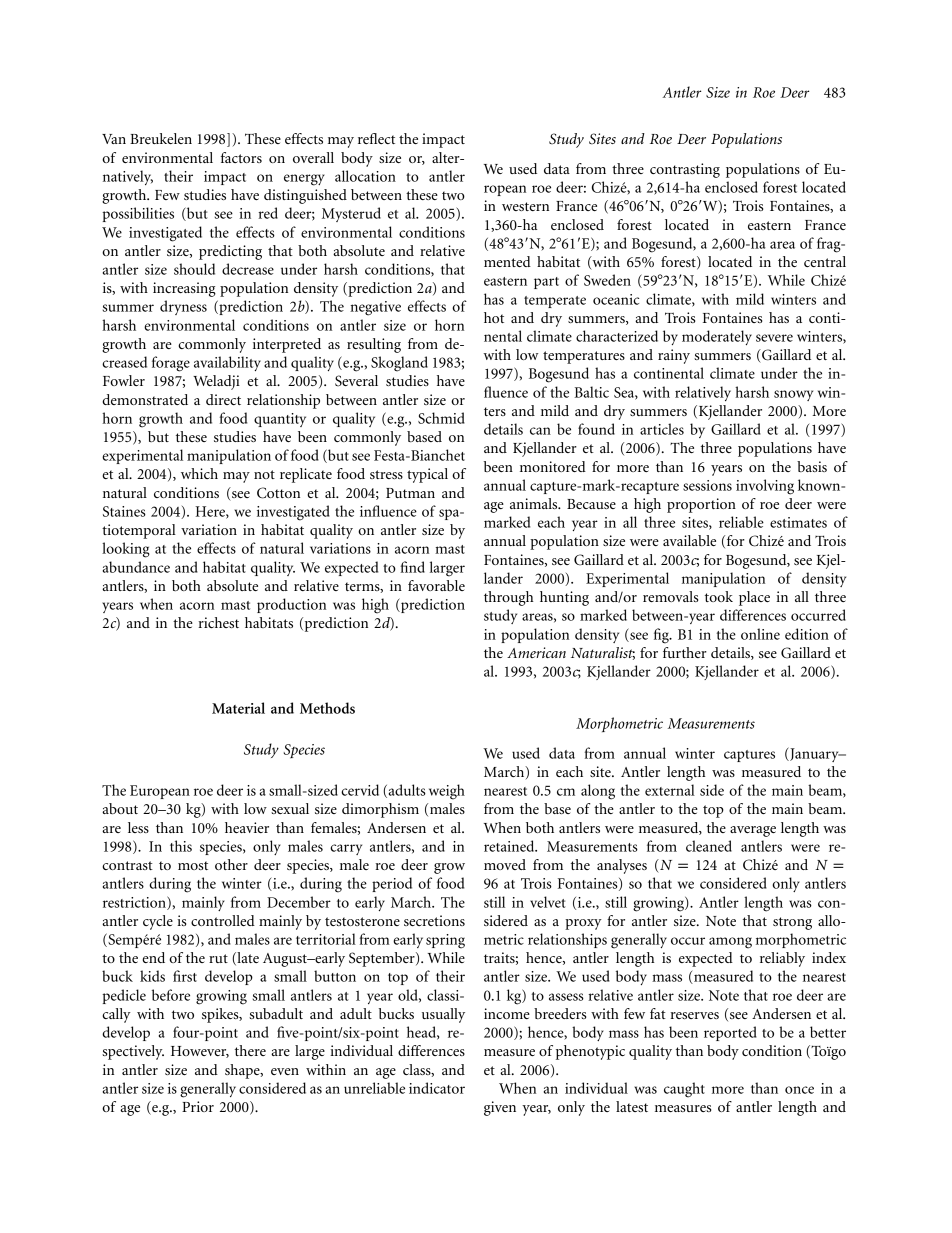 This page has width=952, height=1233. Describe the element at coordinates (760, 634) in the page. I see `online` at that location.
